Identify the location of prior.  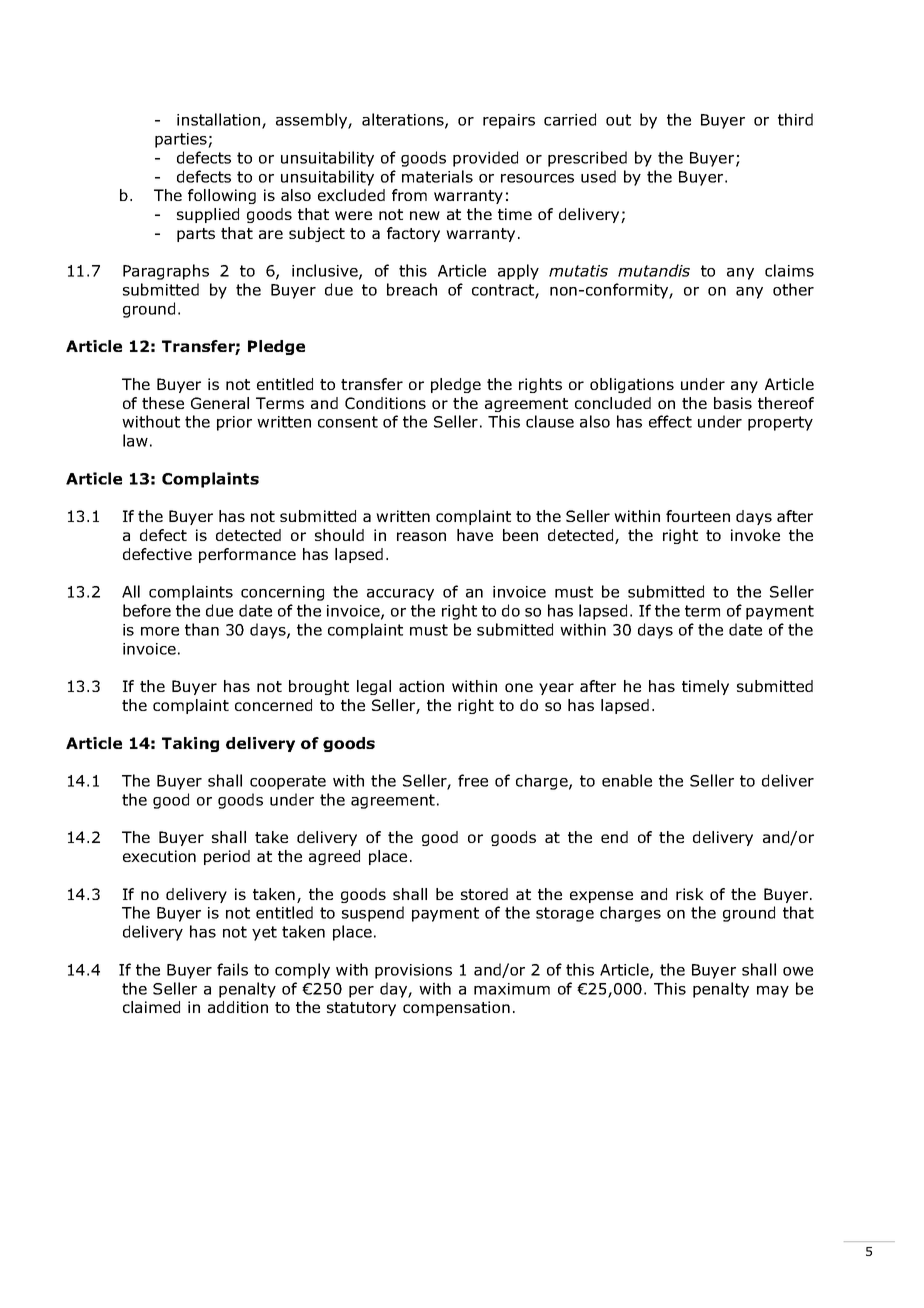
(234, 423).
